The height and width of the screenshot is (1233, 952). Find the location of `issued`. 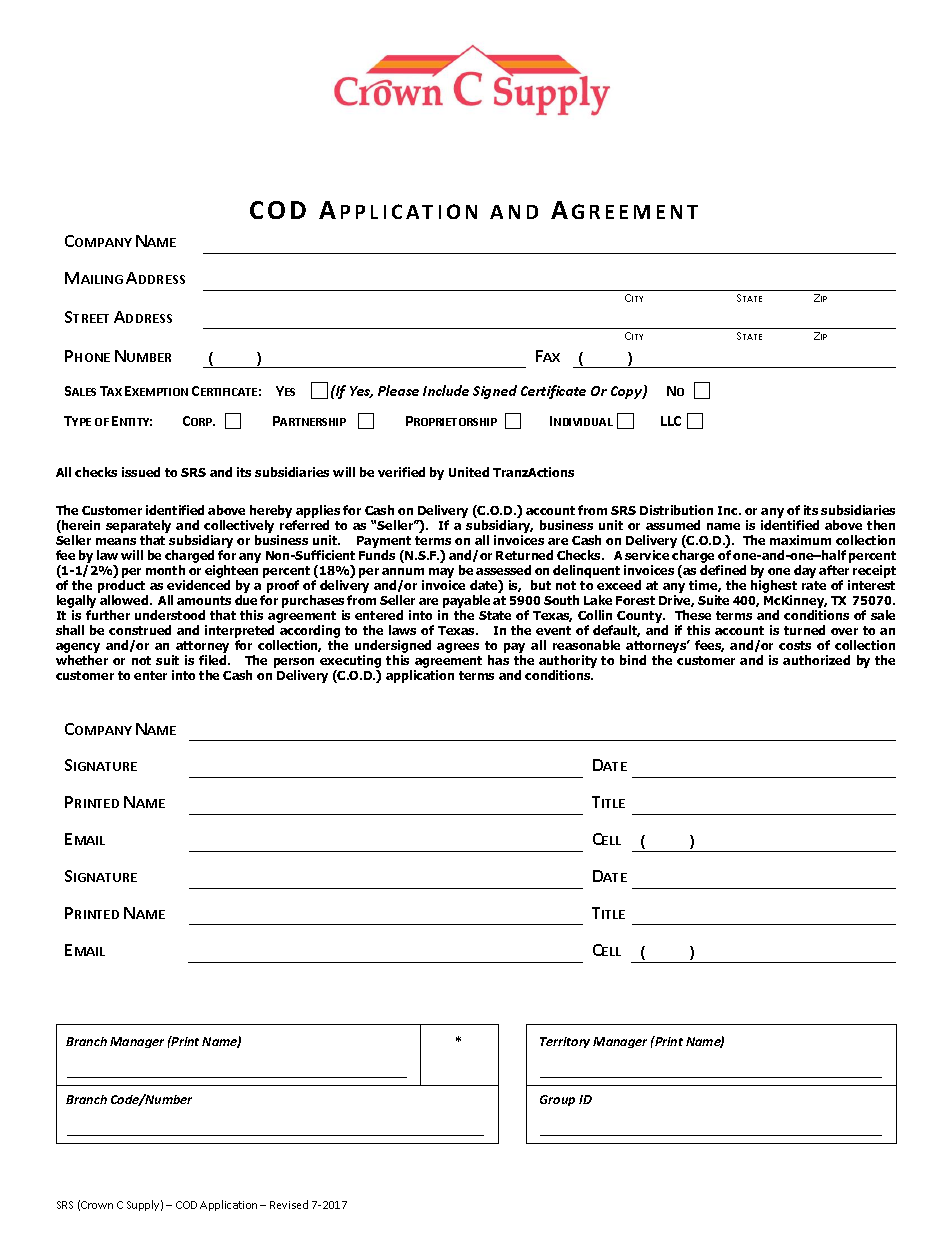

issued is located at coordinates (141, 472).
